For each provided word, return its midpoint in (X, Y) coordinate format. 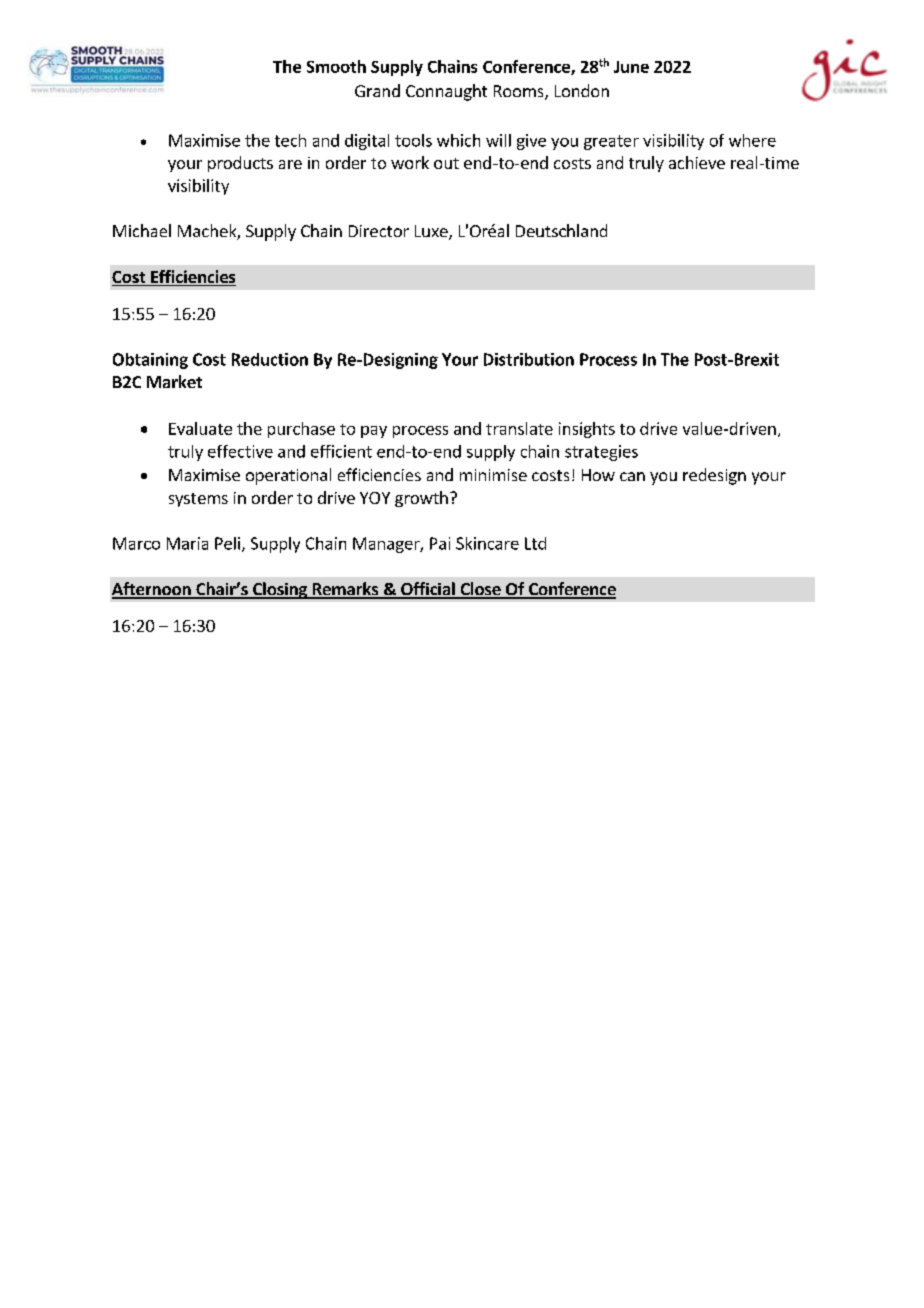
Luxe (432, 232)
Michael (142, 230)
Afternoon (152, 590)
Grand (377, 90)
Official (428, 590)
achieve (697, 162)
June (631, 67)
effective (240, 451)
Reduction (270, 359)
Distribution (529, 359)
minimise (493, 475)
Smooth (336, 66)
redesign (714, 476)
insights (587, 430)
